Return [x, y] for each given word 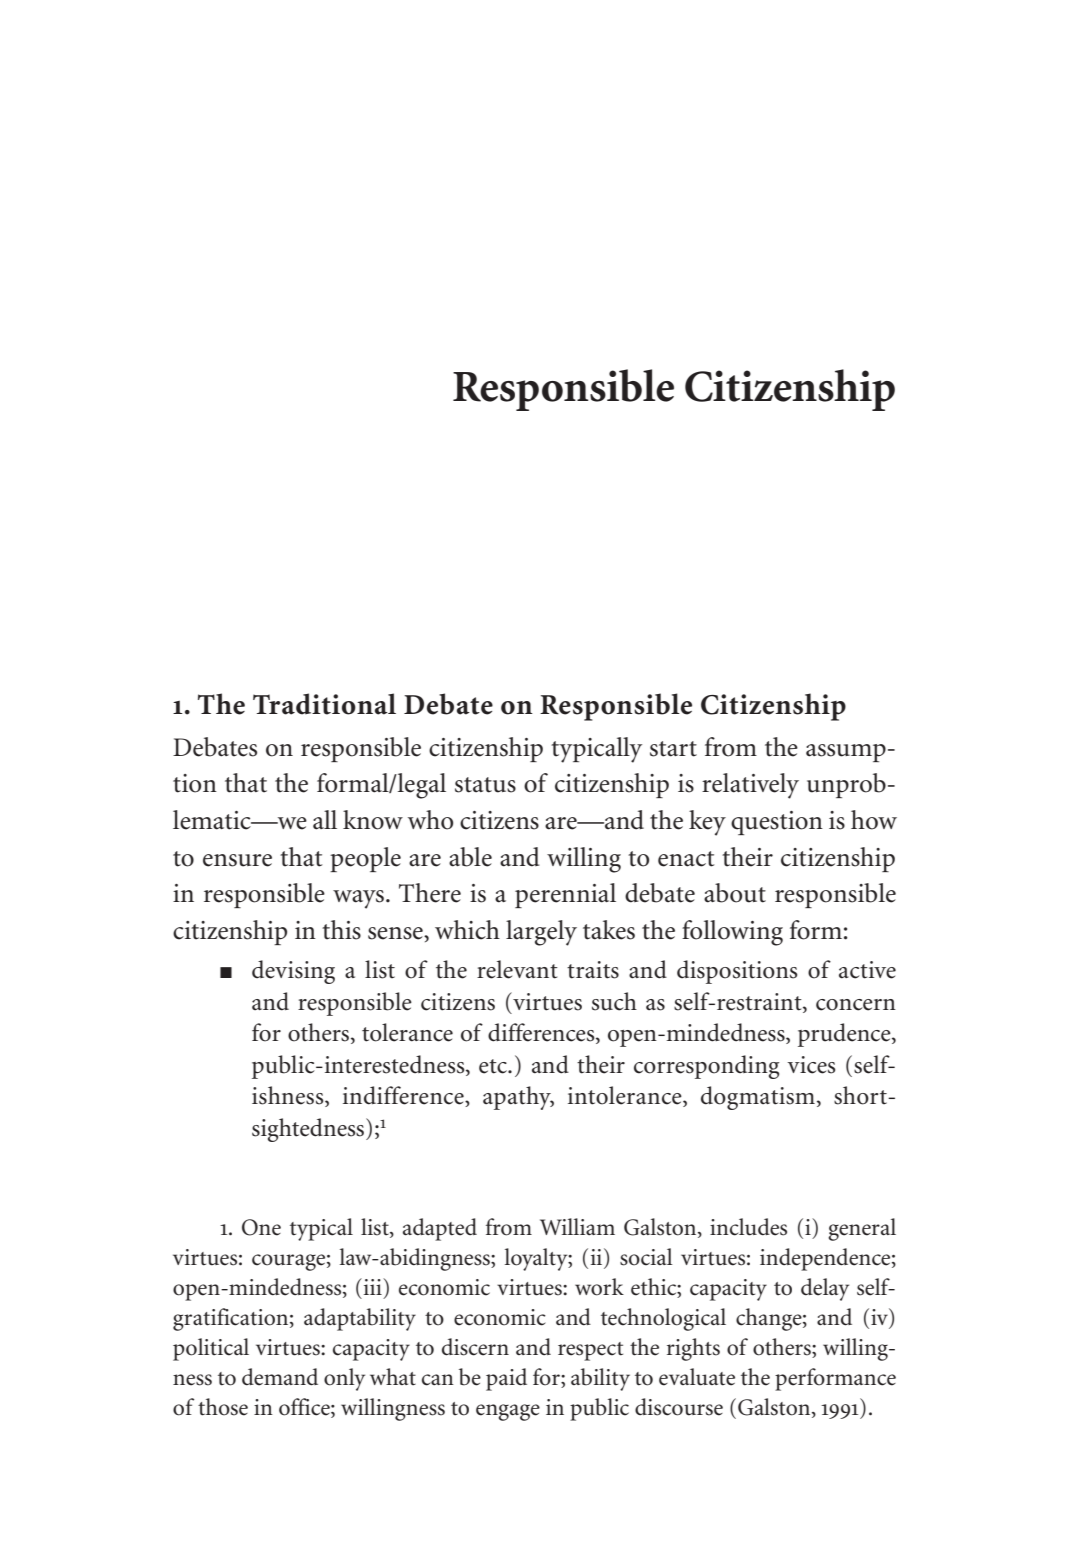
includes [748, 1227]
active [867, 970]
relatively [750, 786]
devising [293, 972]
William [577, 1226]
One [261, 1227]
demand [280, 1377]
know [373, 820]
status [485, 785]
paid [506, 1379]
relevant [517, 969]
